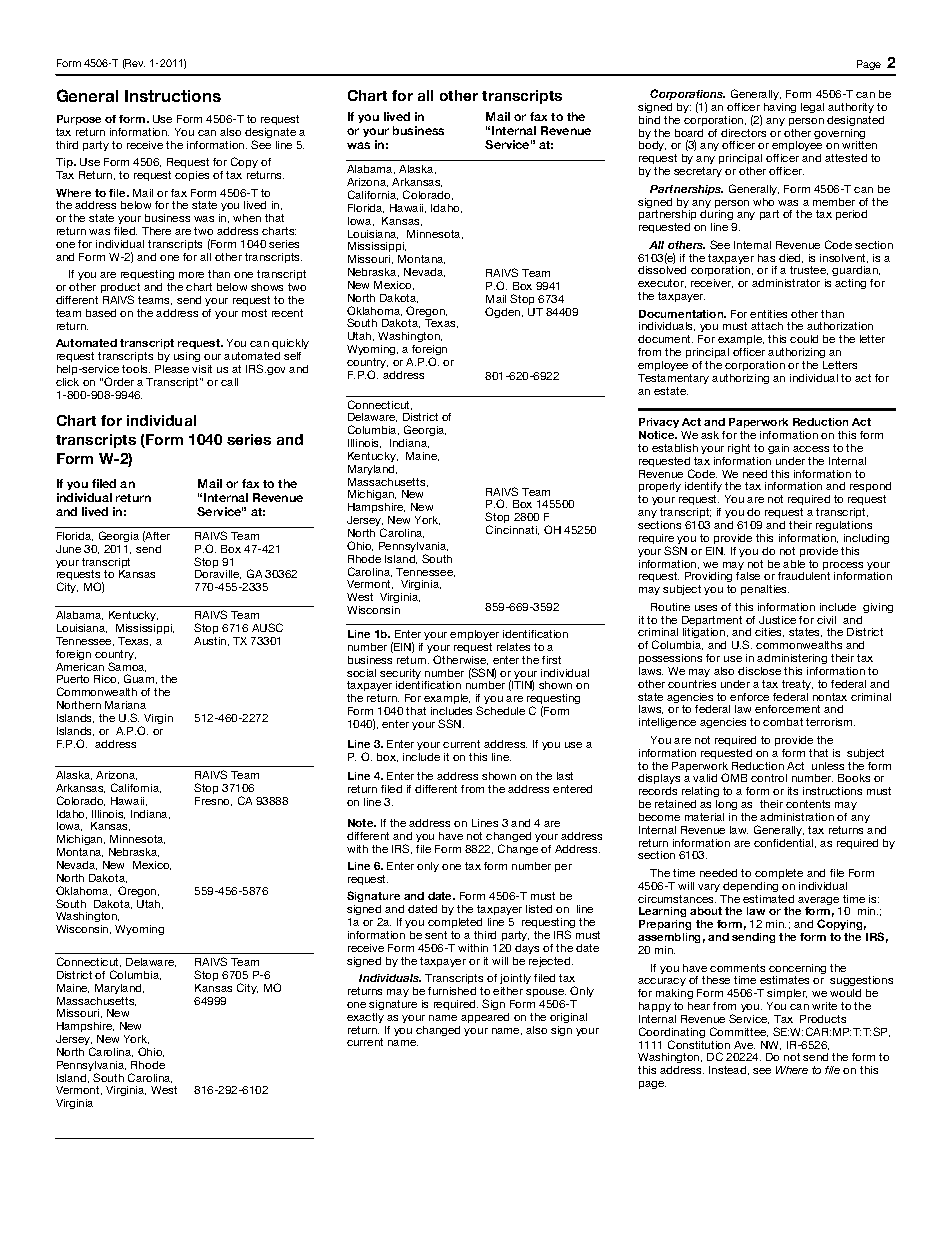 The height and width of the image is (1233, 952). Describe the element at coordinates (192, 176) in the image. I see `copies` at that location.
